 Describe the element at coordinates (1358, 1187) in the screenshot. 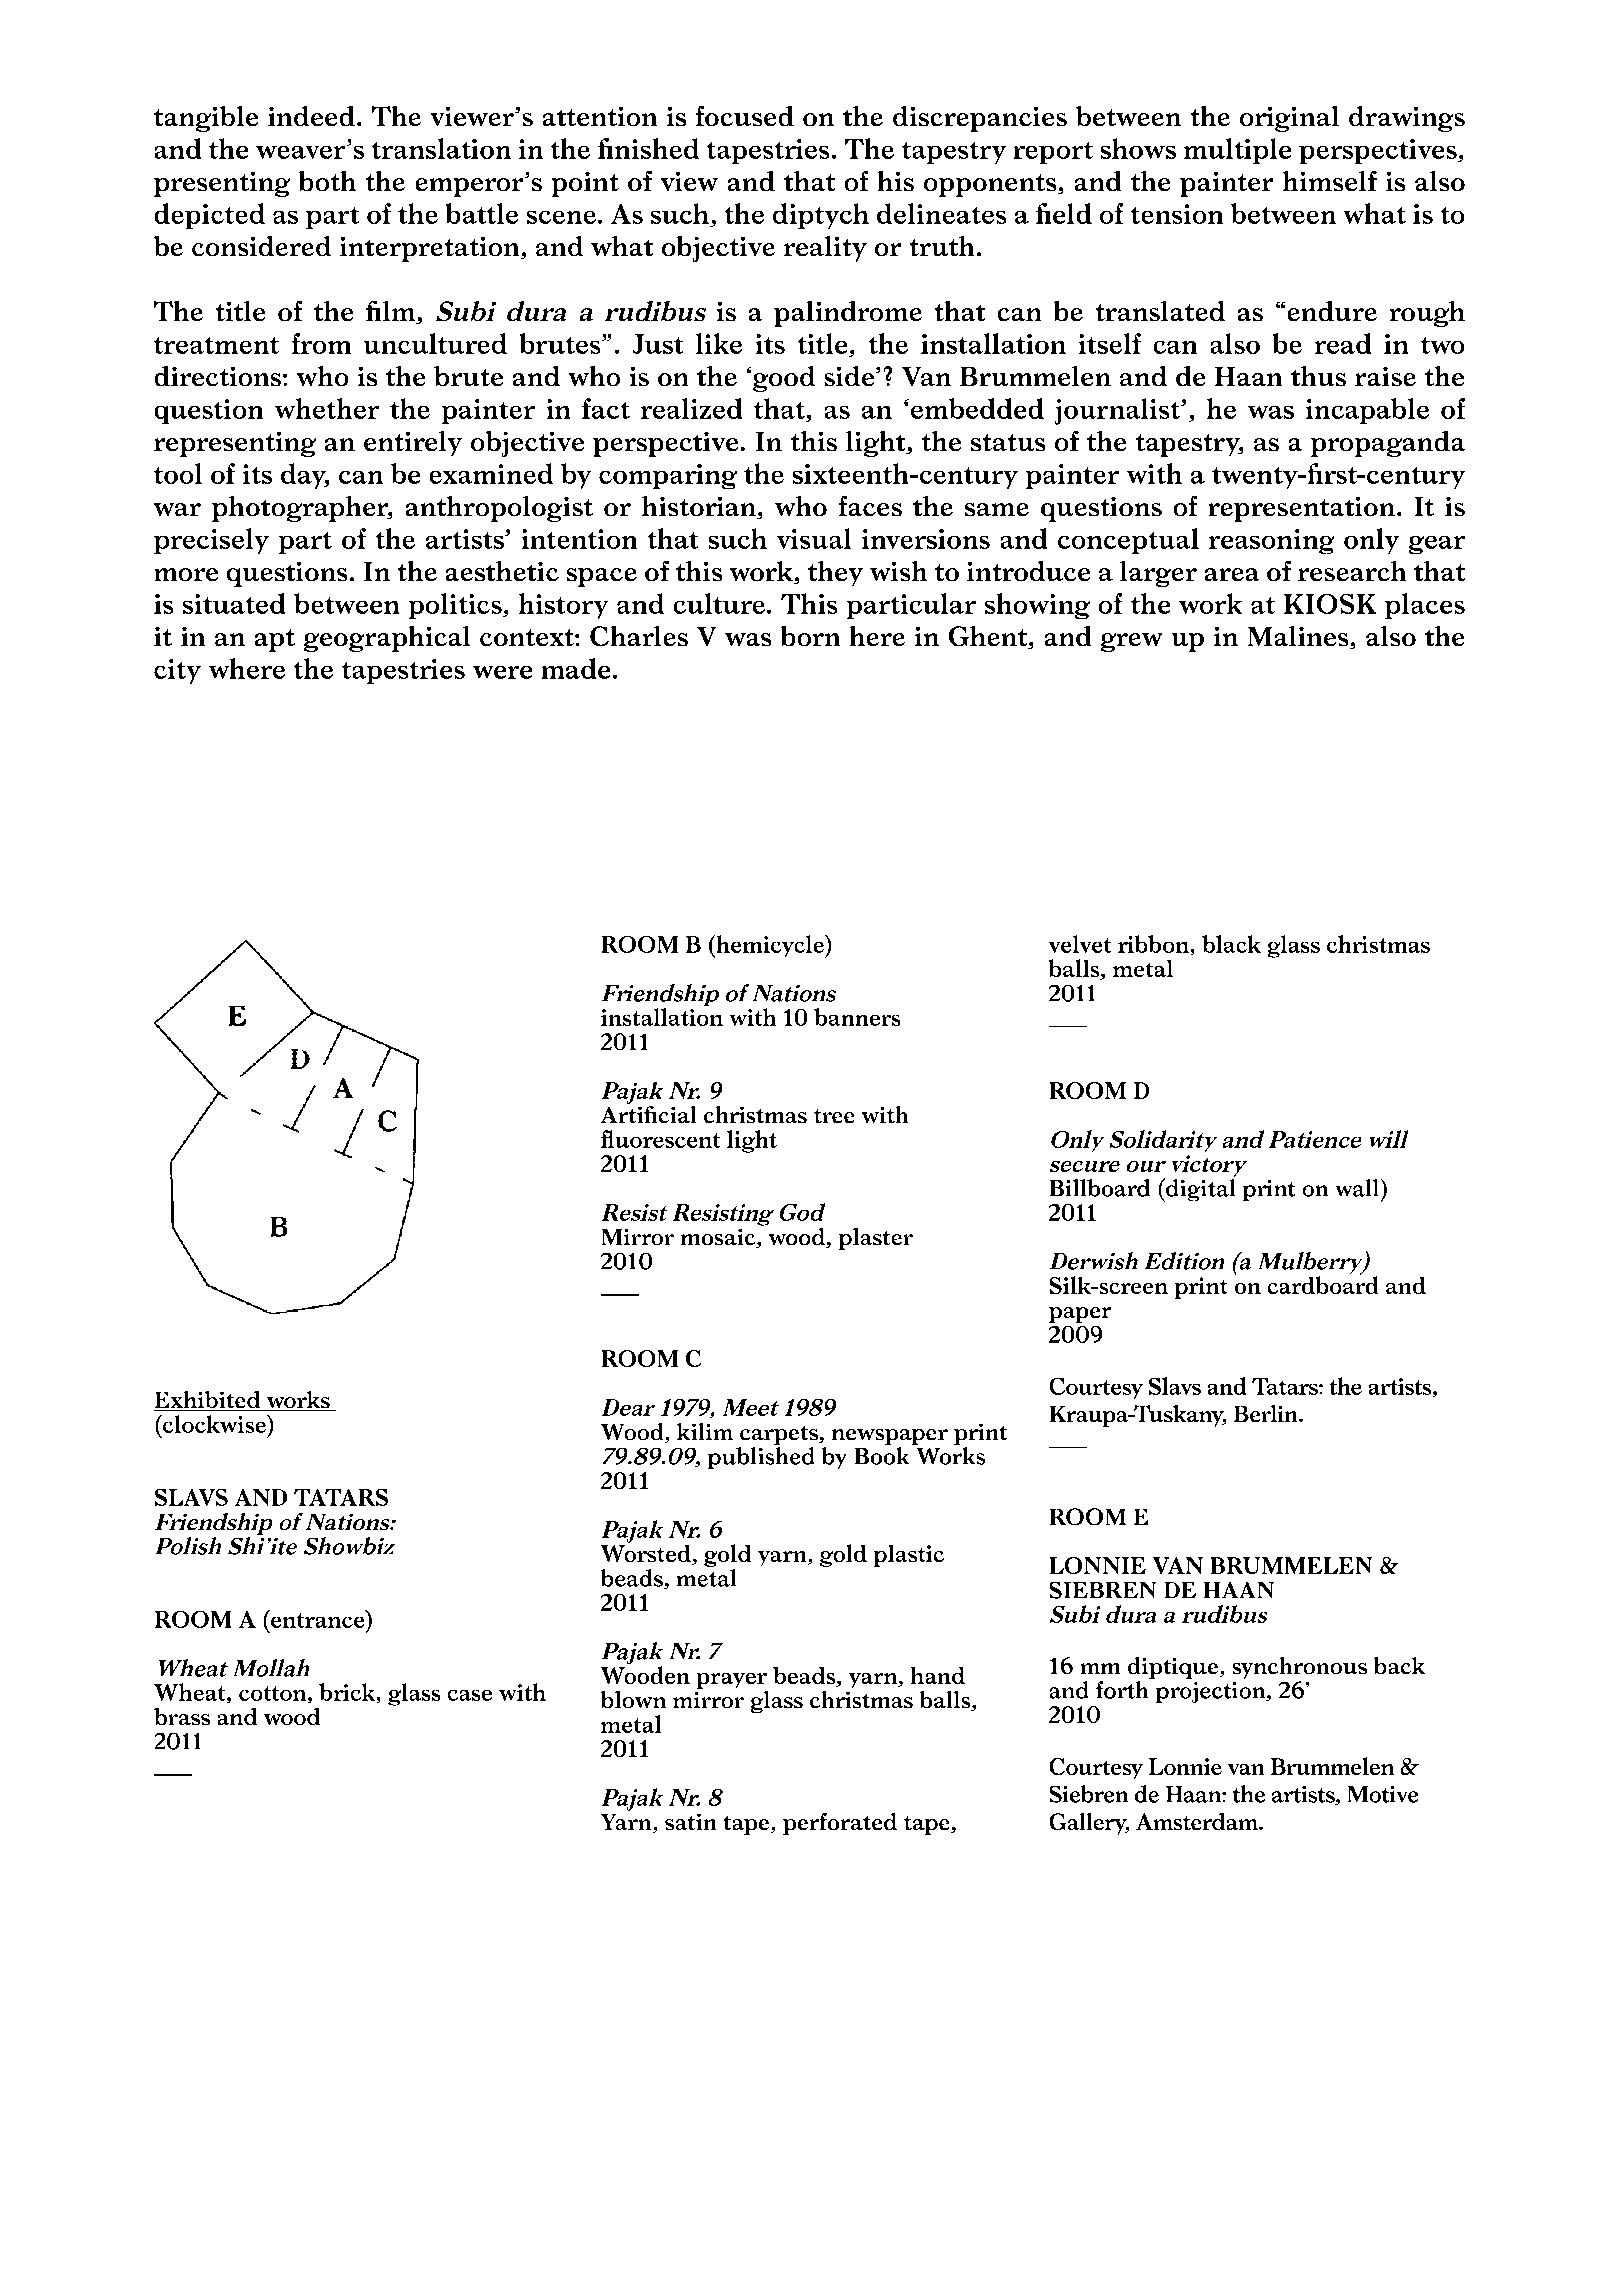

I see `wall` at that location.
